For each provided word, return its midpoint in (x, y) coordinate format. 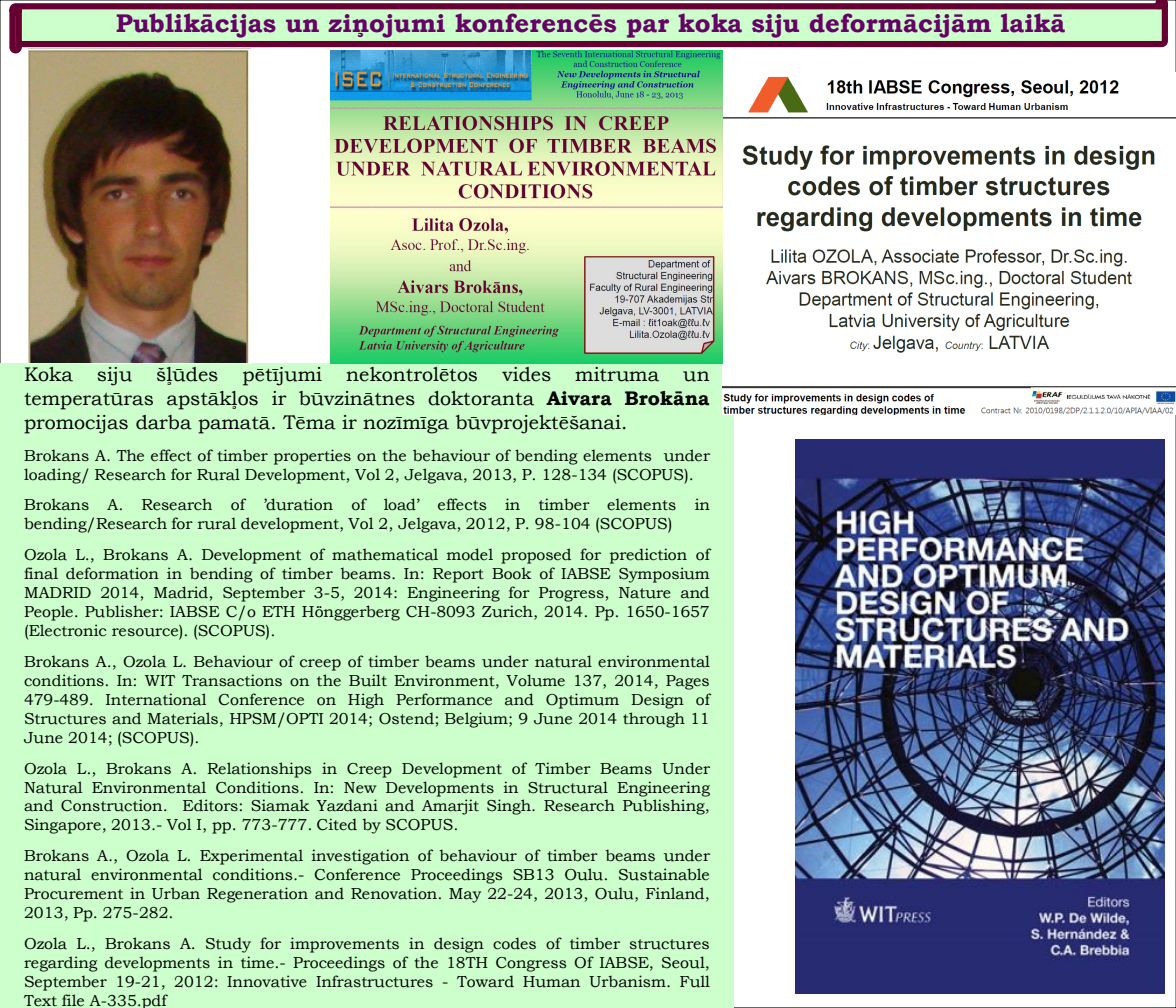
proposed (536, 556)
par (648, 28)
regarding (61, 964)
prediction (648, 556)
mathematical (385, 554)
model (470, 554)
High (366, 701)
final (41, 573)
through (654, 720)
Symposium (664, 575)
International (156, 699)
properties (312, 457)
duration (298, 504)
